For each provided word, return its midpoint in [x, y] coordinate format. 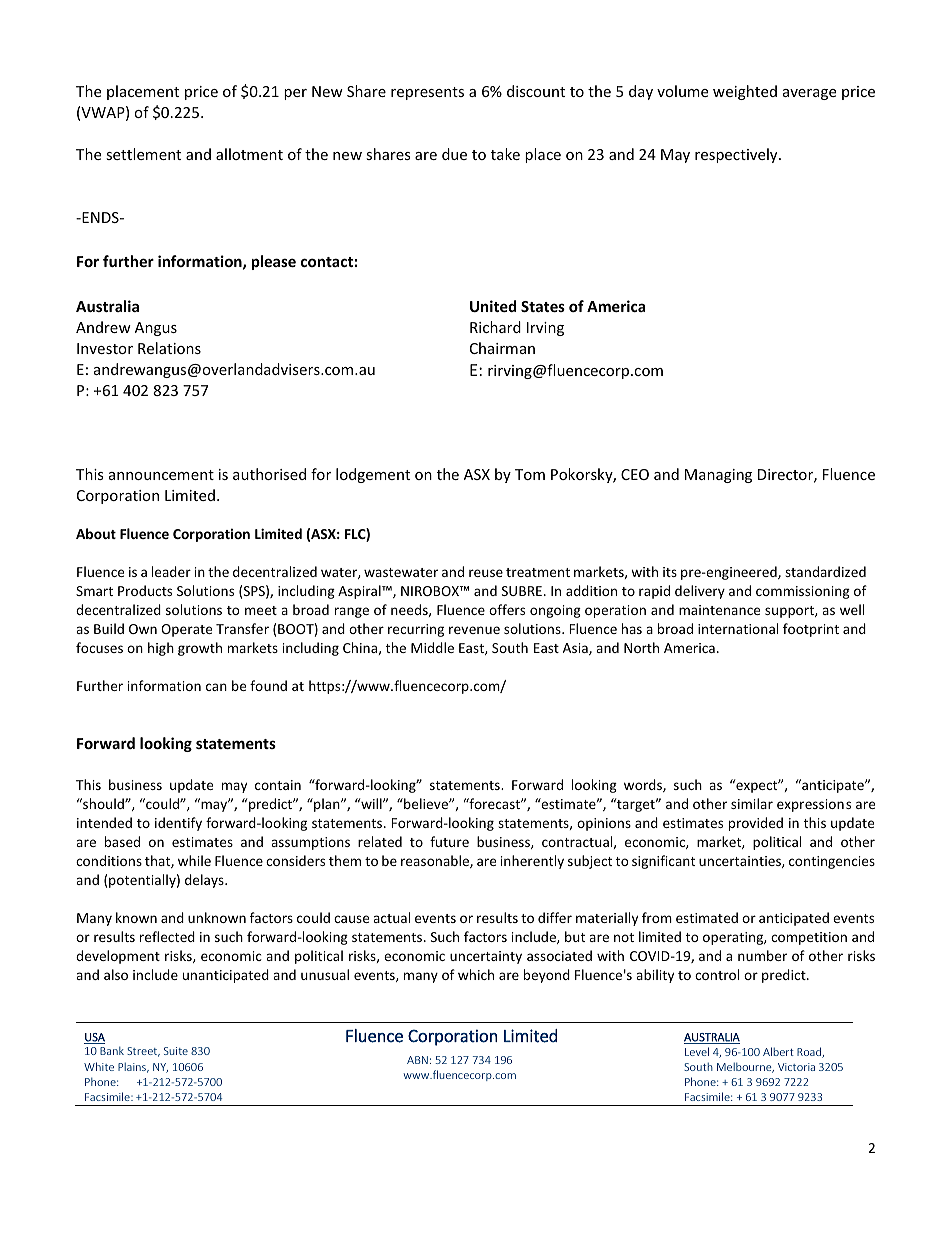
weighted [745, 92]
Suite [176, 1051]
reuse [486, 573]
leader [171, 571]
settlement [143, 154]
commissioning [803, 592]
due [454, 154]
